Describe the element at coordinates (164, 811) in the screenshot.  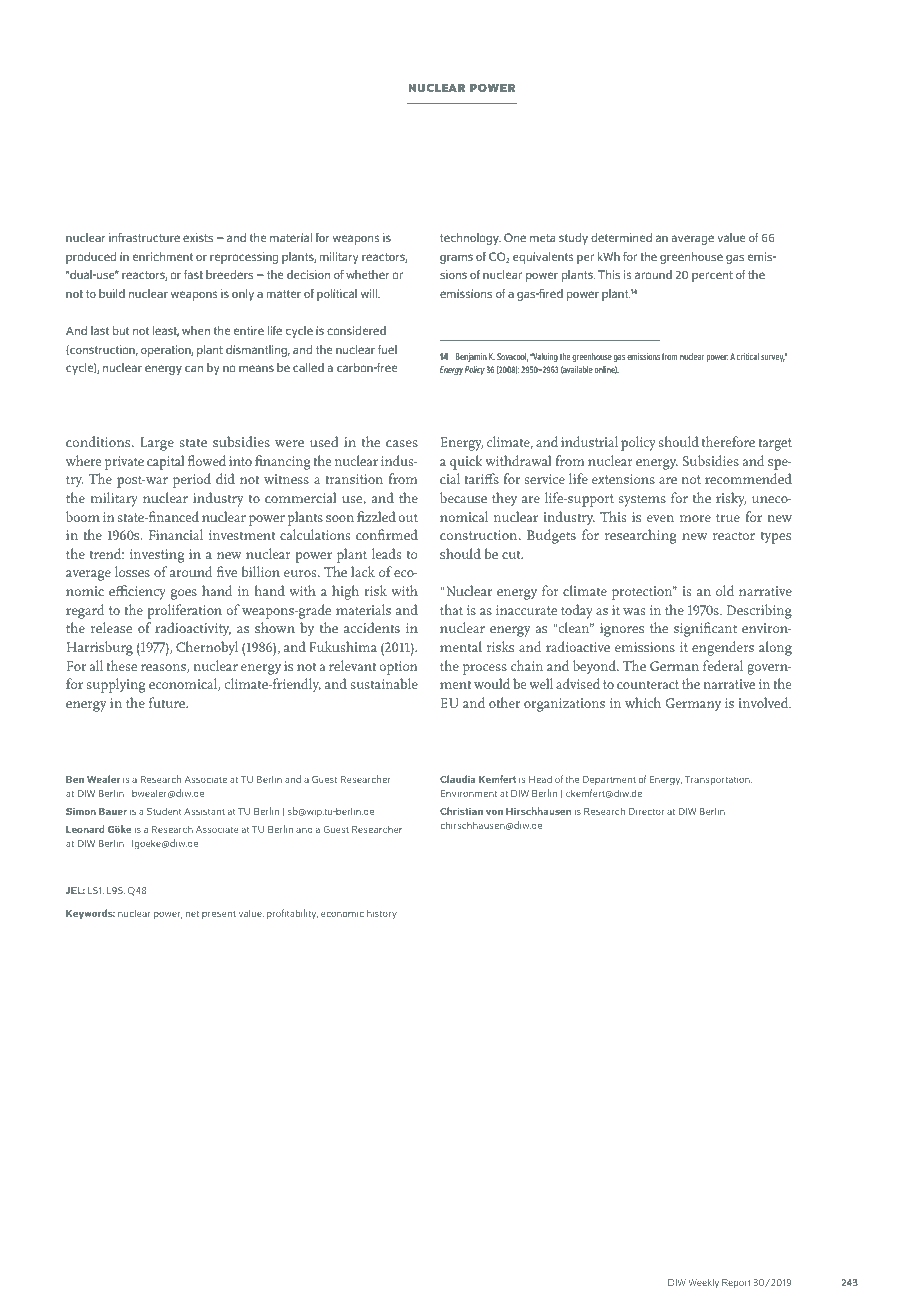
I see `Student` at that location.
